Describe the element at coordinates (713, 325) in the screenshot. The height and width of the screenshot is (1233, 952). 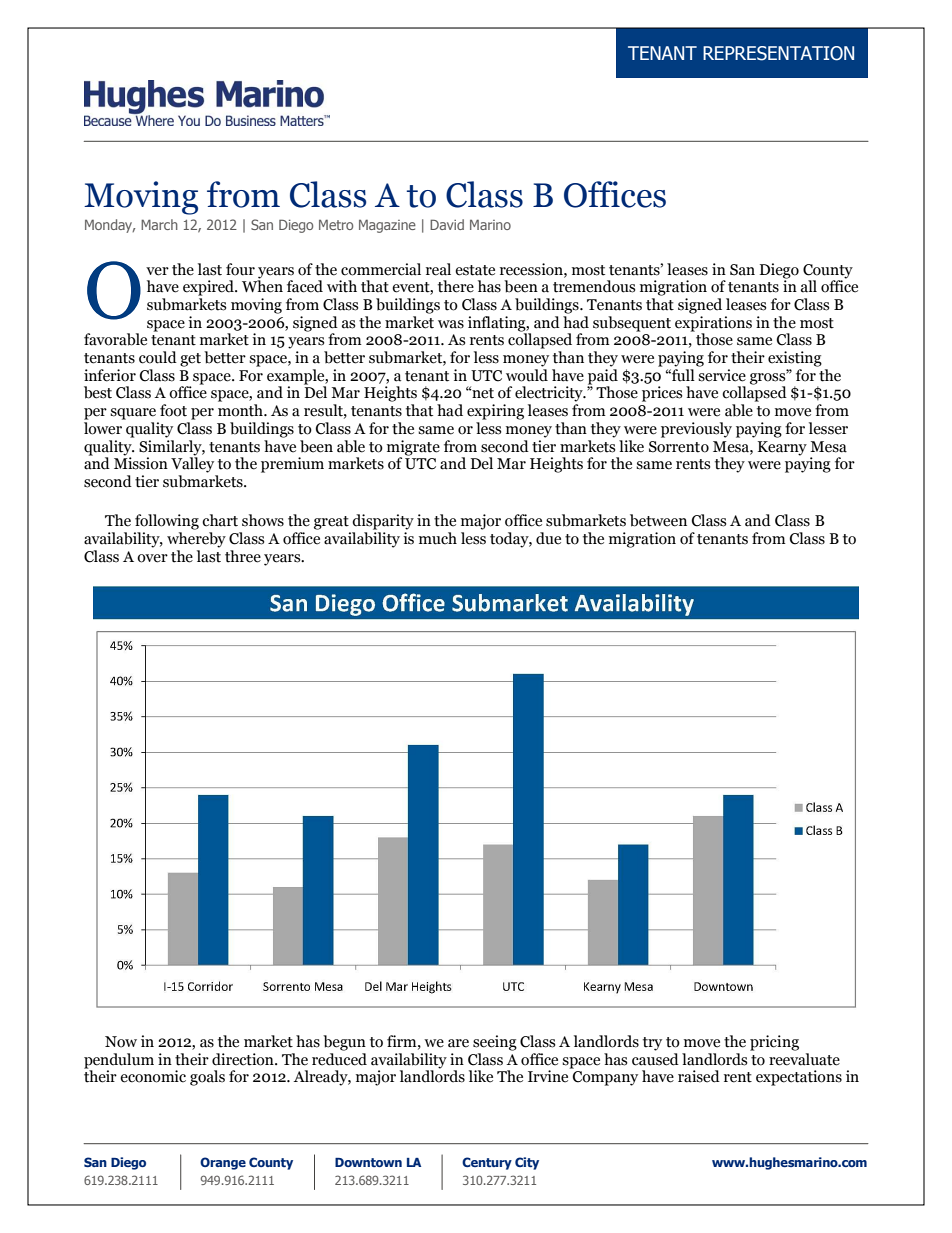
I see `expirations` at that location.
